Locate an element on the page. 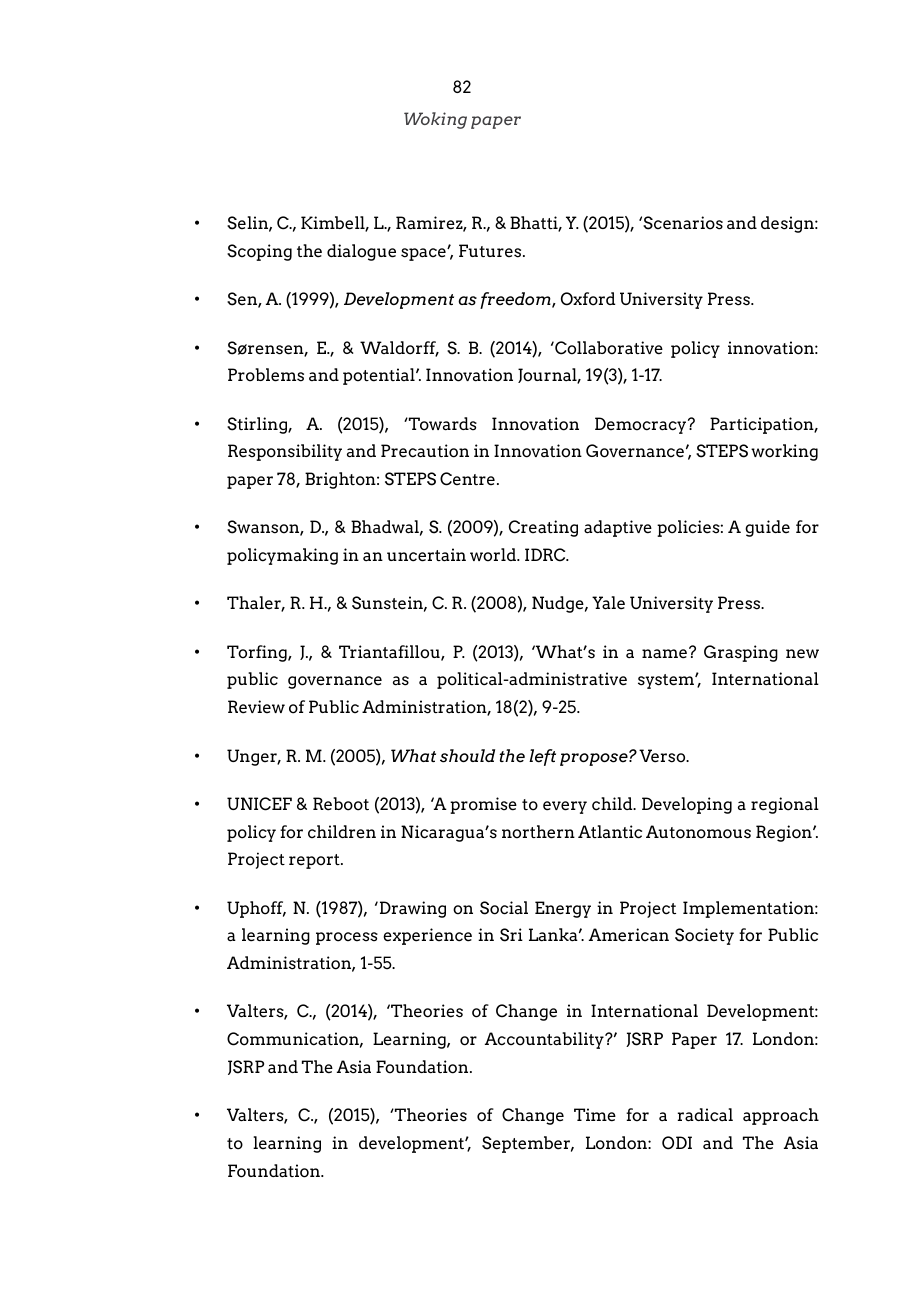 This page has height=1314, width=924. Grasping is located at coordinates (741, 653).
